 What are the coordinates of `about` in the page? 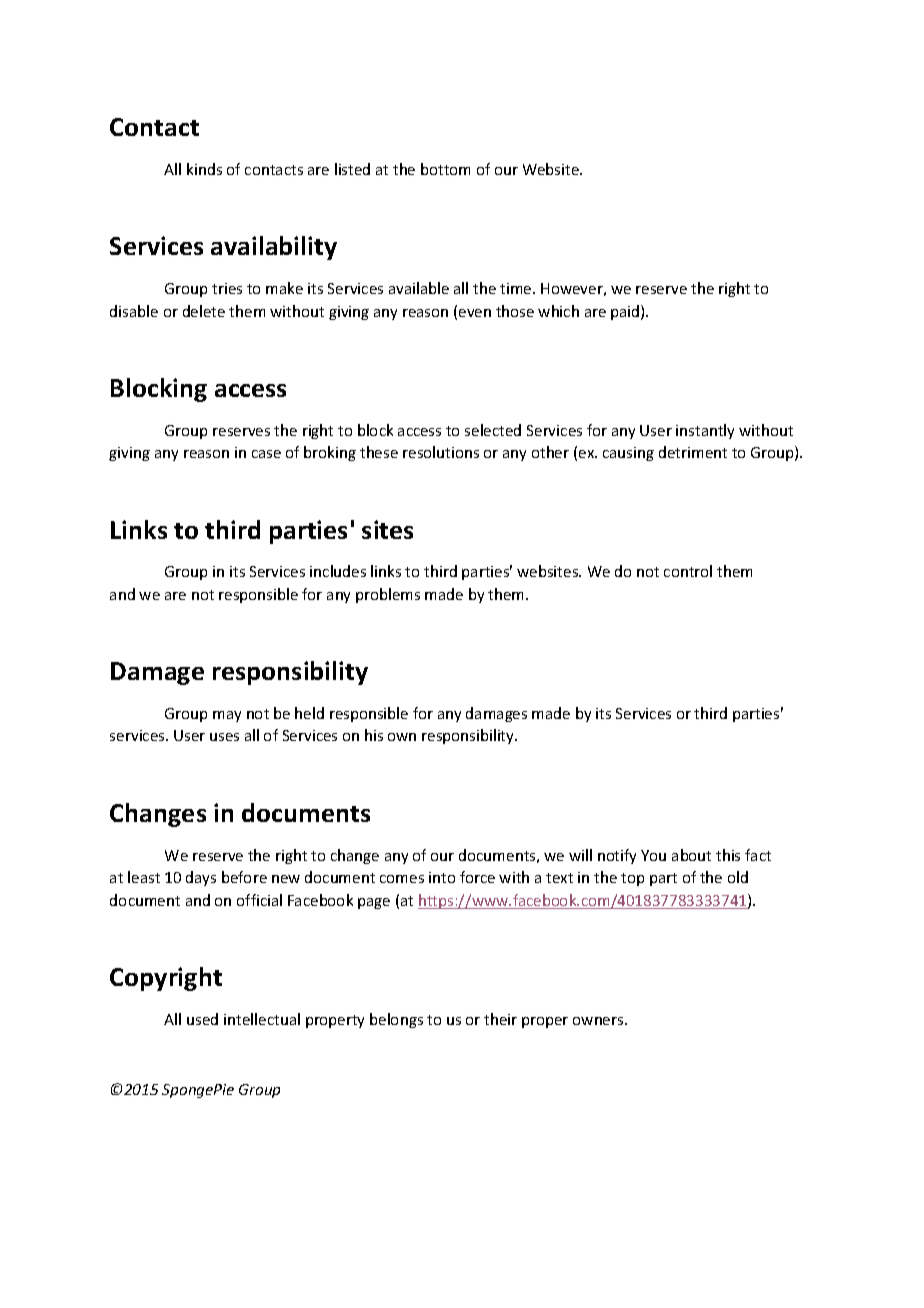 It's located at (691, 855).
